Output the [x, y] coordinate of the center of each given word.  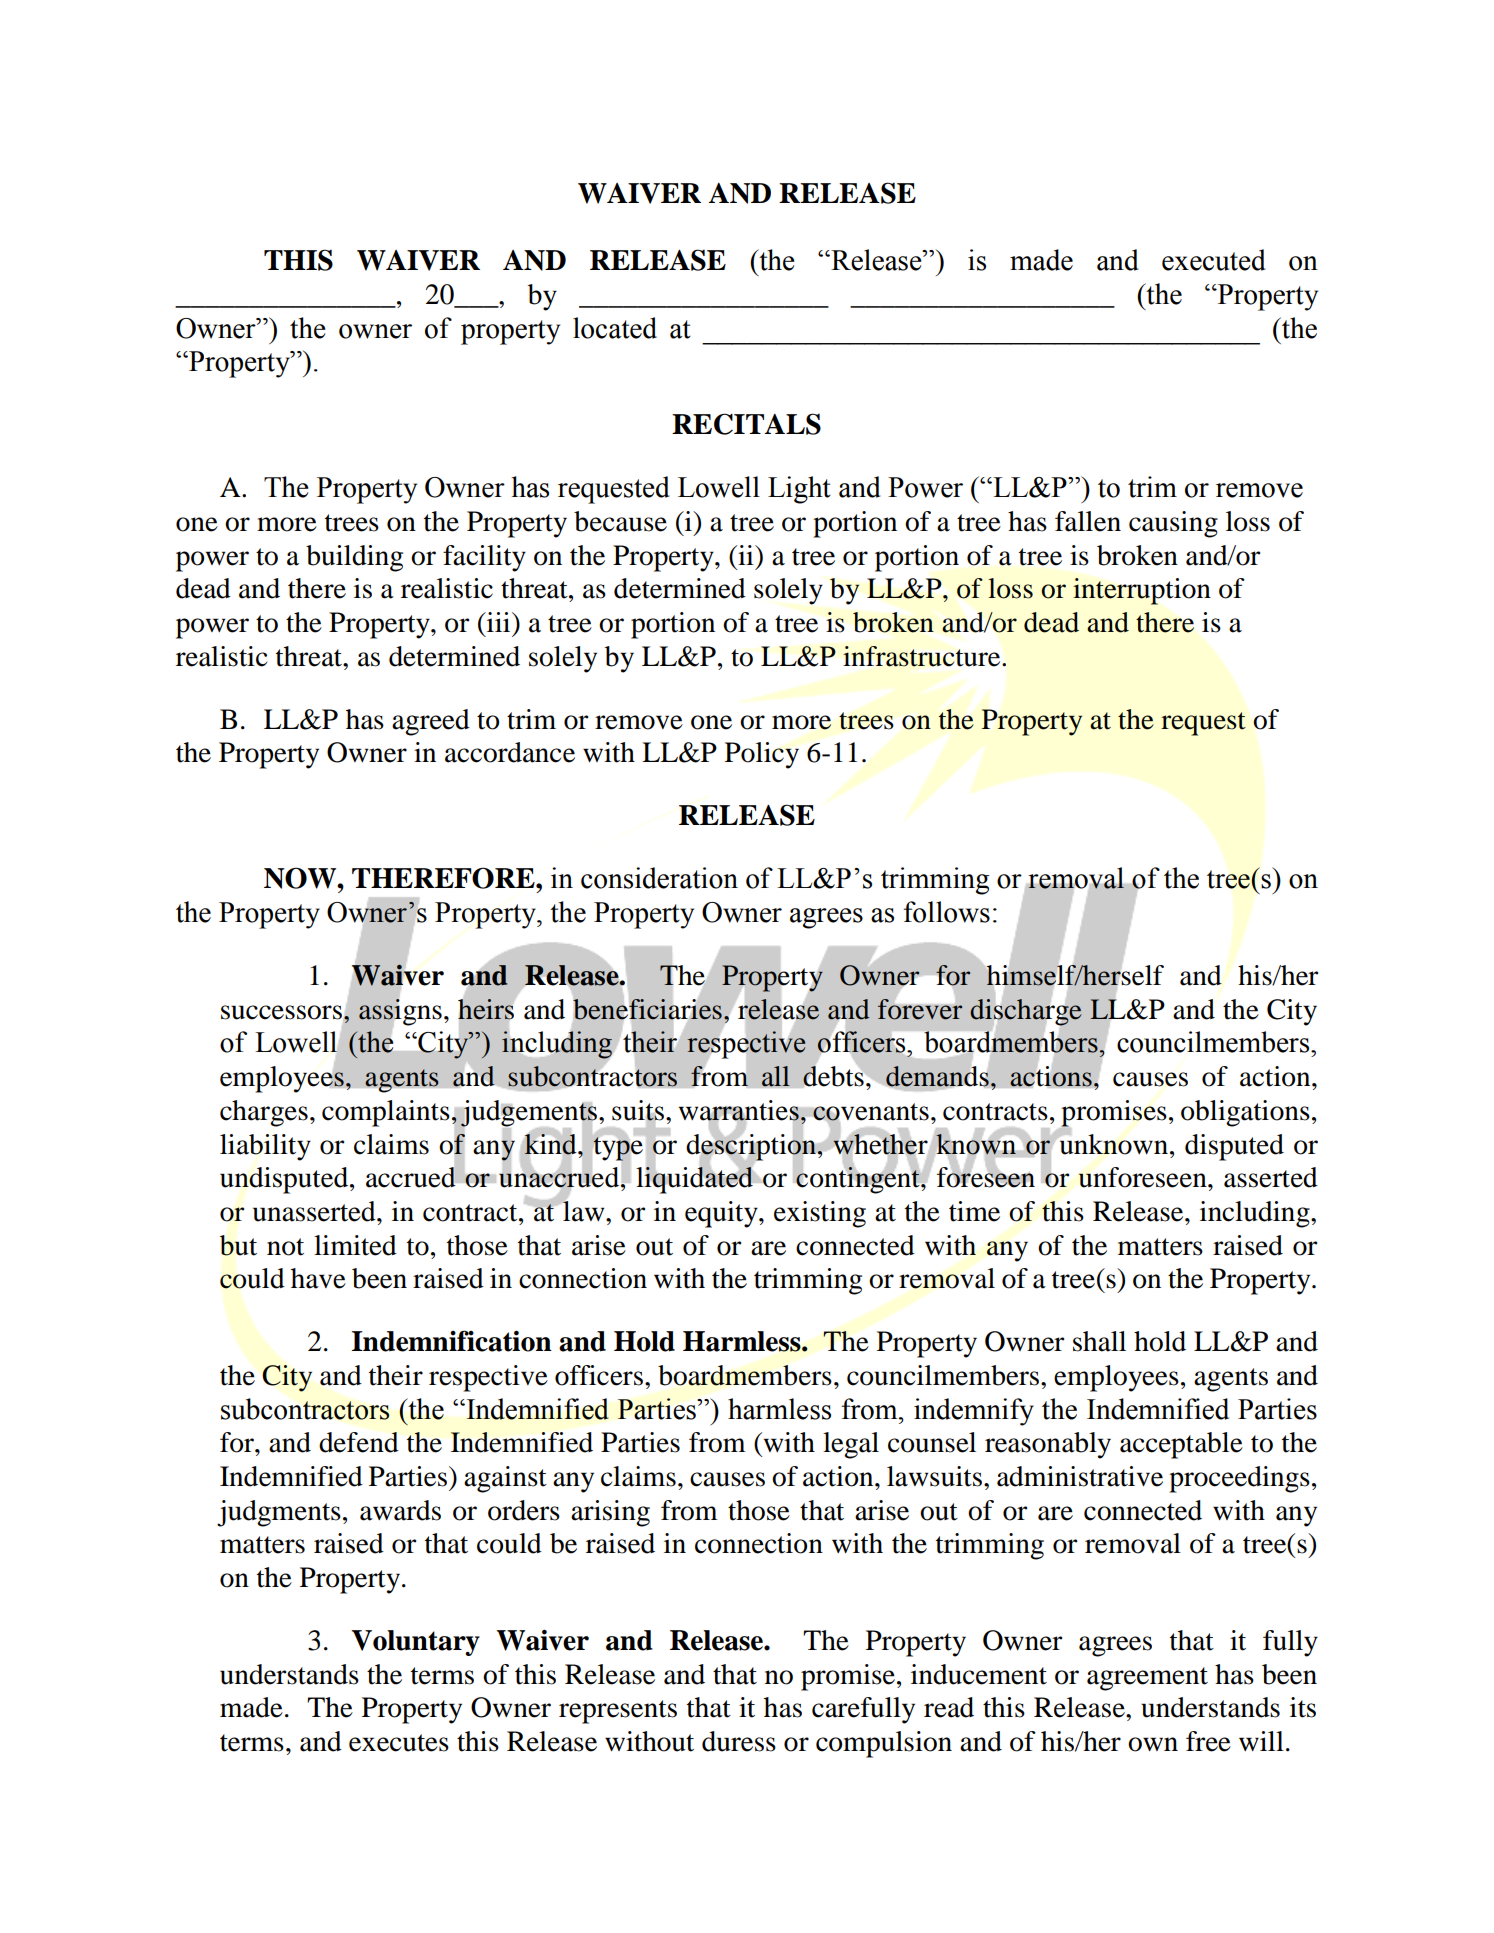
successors [281, 1012]
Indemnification [452, 1341]
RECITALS [746, 424]
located [615, 328]
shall [1099, 1341]
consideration [659, 878]
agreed [431, 722]
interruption [1142, 591]
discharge [1026, 1012]
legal [851, 1445]
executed [1214, 260]
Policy [762, 755]
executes [399, 1743]
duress [739, 1741]
